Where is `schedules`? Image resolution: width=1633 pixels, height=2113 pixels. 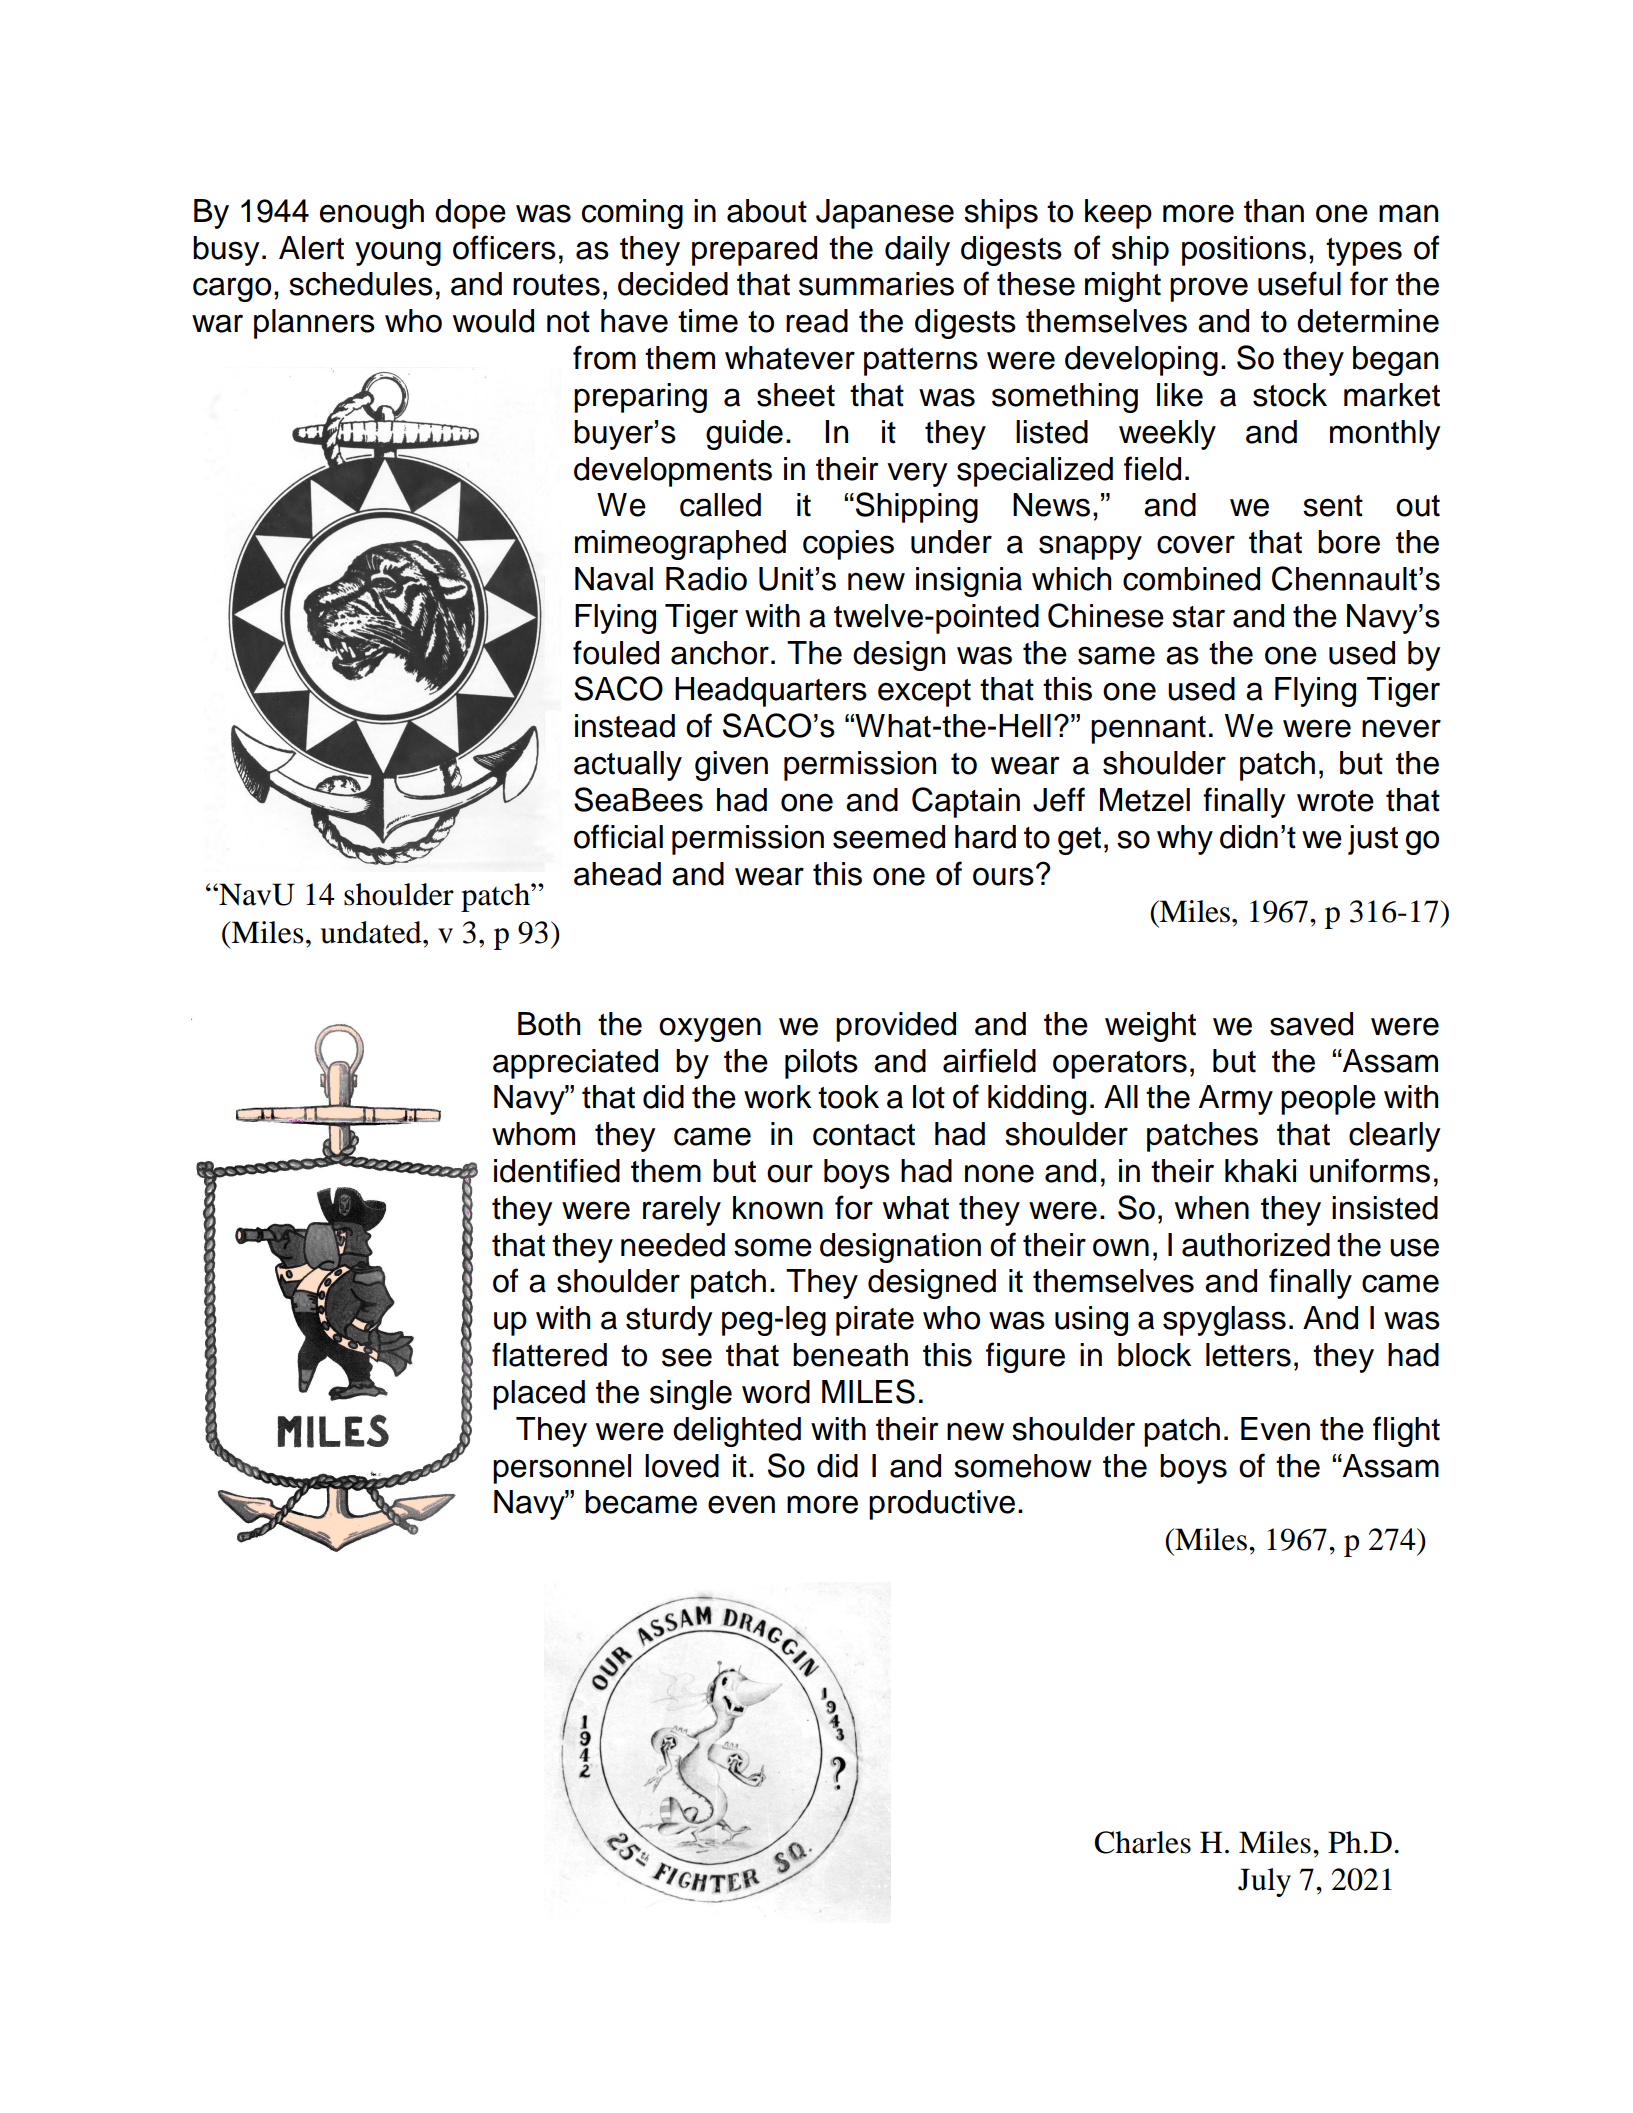 schedules is located at coordinates (361, 284).
